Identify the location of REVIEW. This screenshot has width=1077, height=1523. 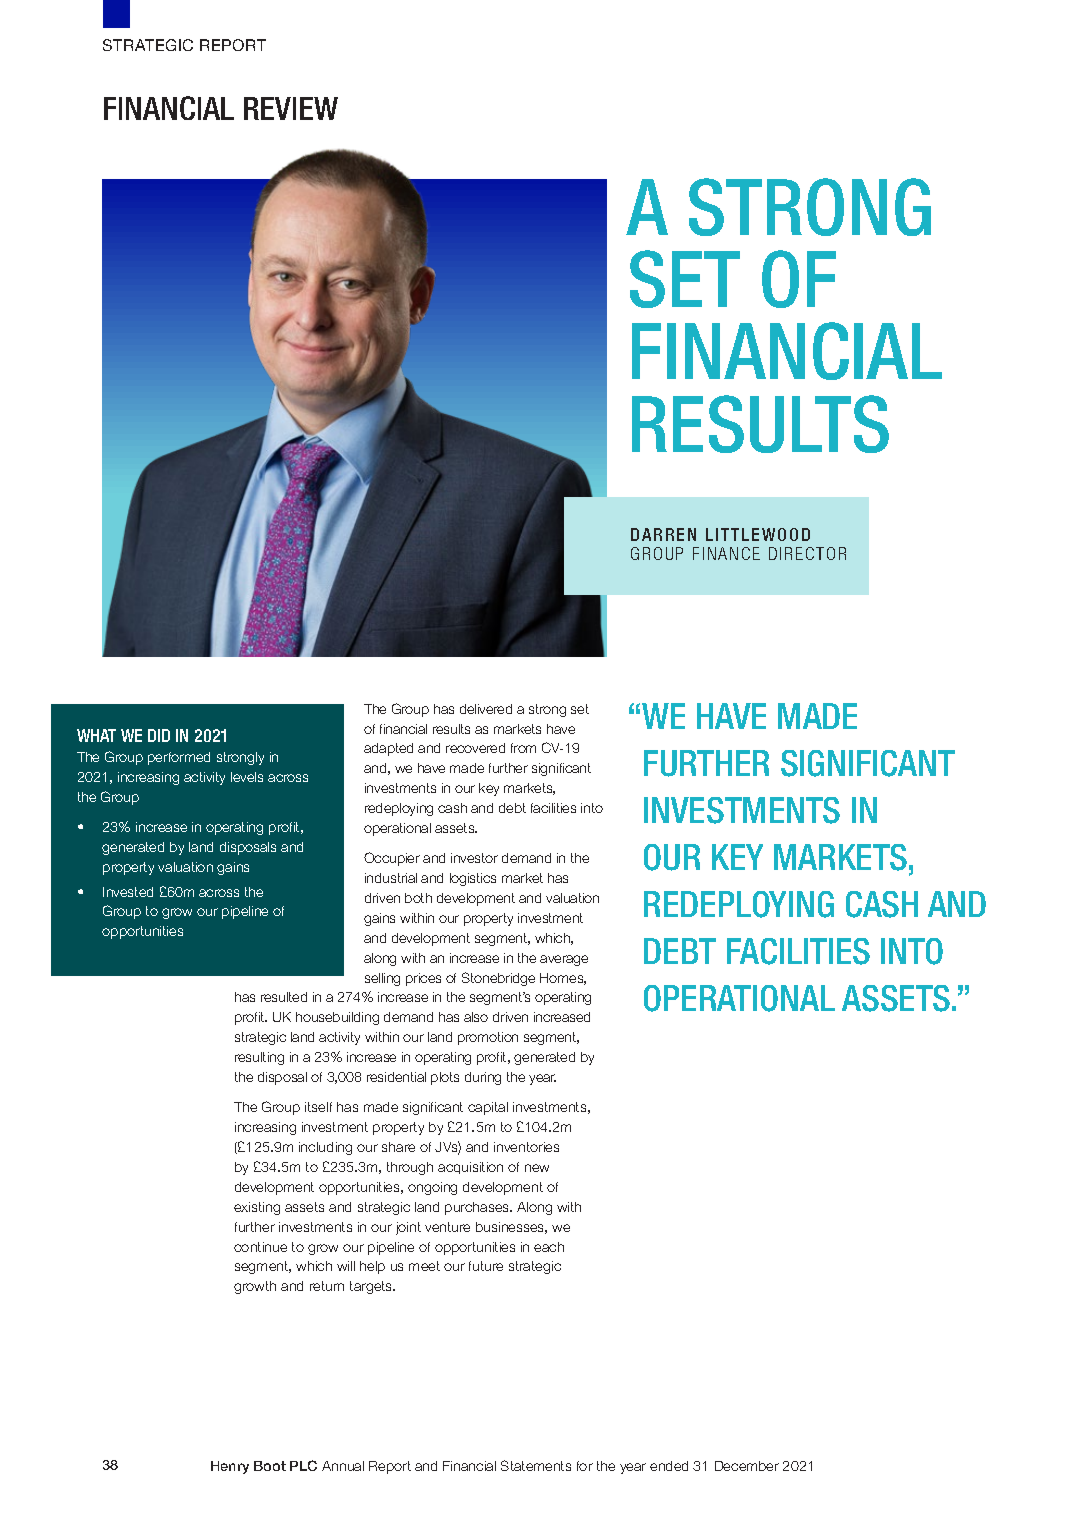
(291, 108).
